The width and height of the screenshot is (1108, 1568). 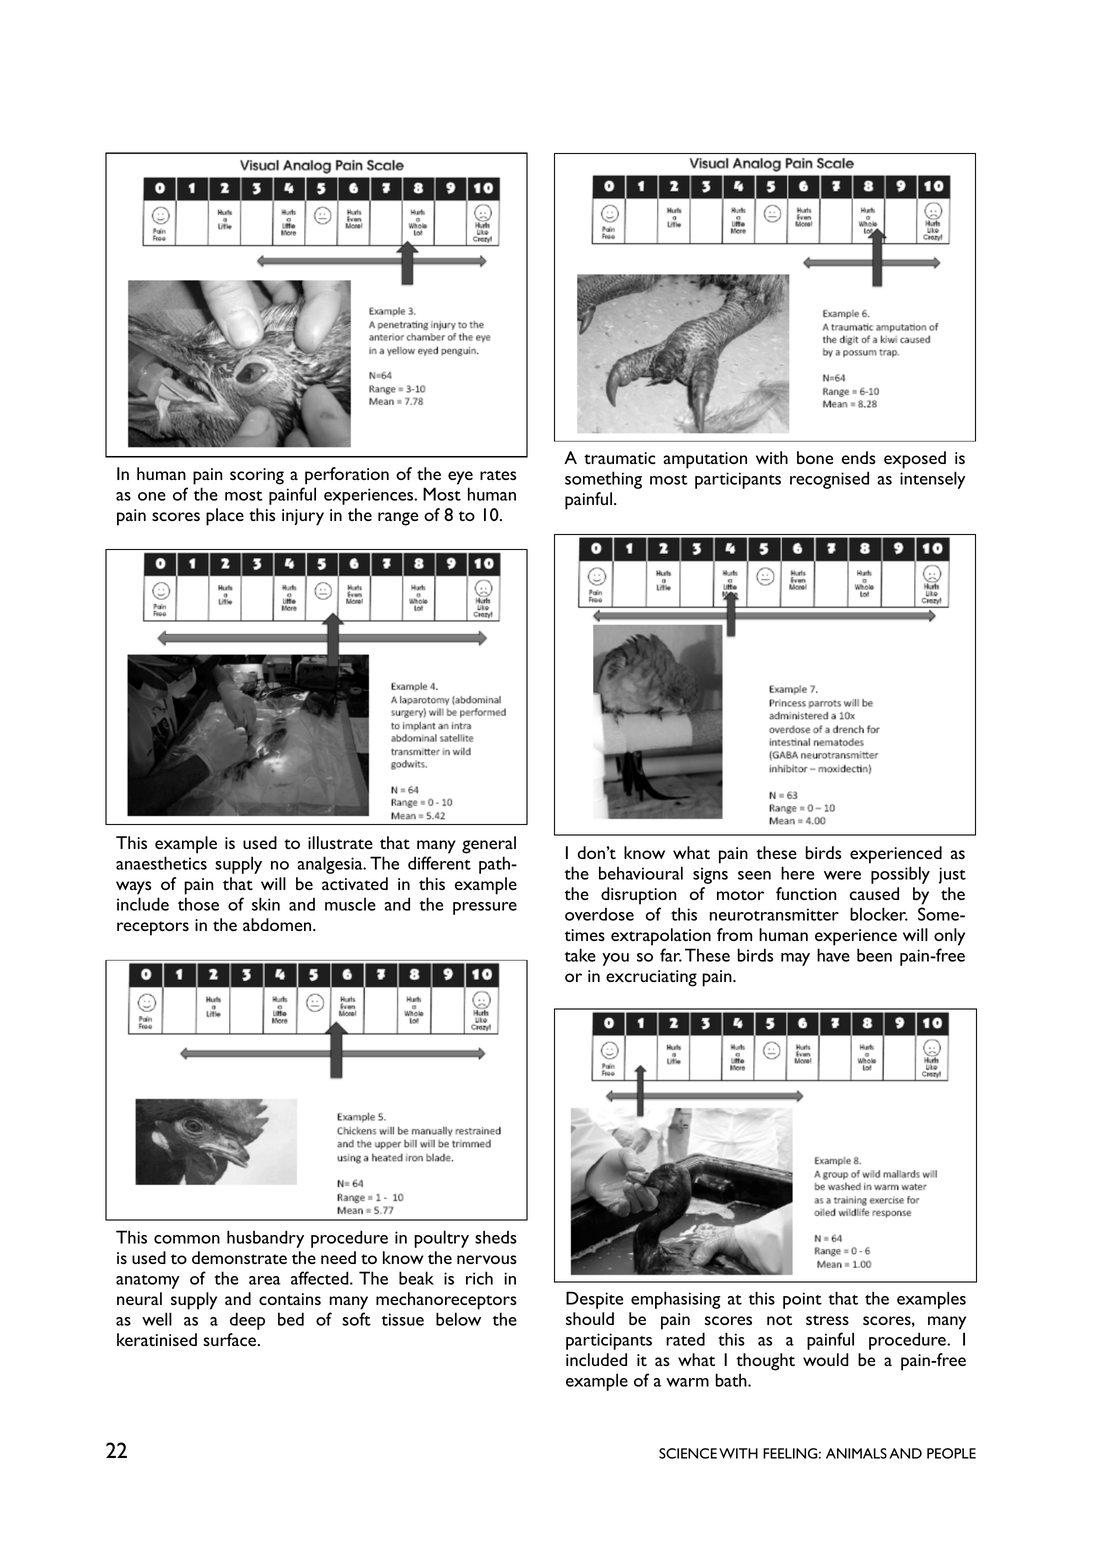 What do you see at coordinates (257, 476) in the screenshot?
I see `scoring` at bounding box center [257, 476].
